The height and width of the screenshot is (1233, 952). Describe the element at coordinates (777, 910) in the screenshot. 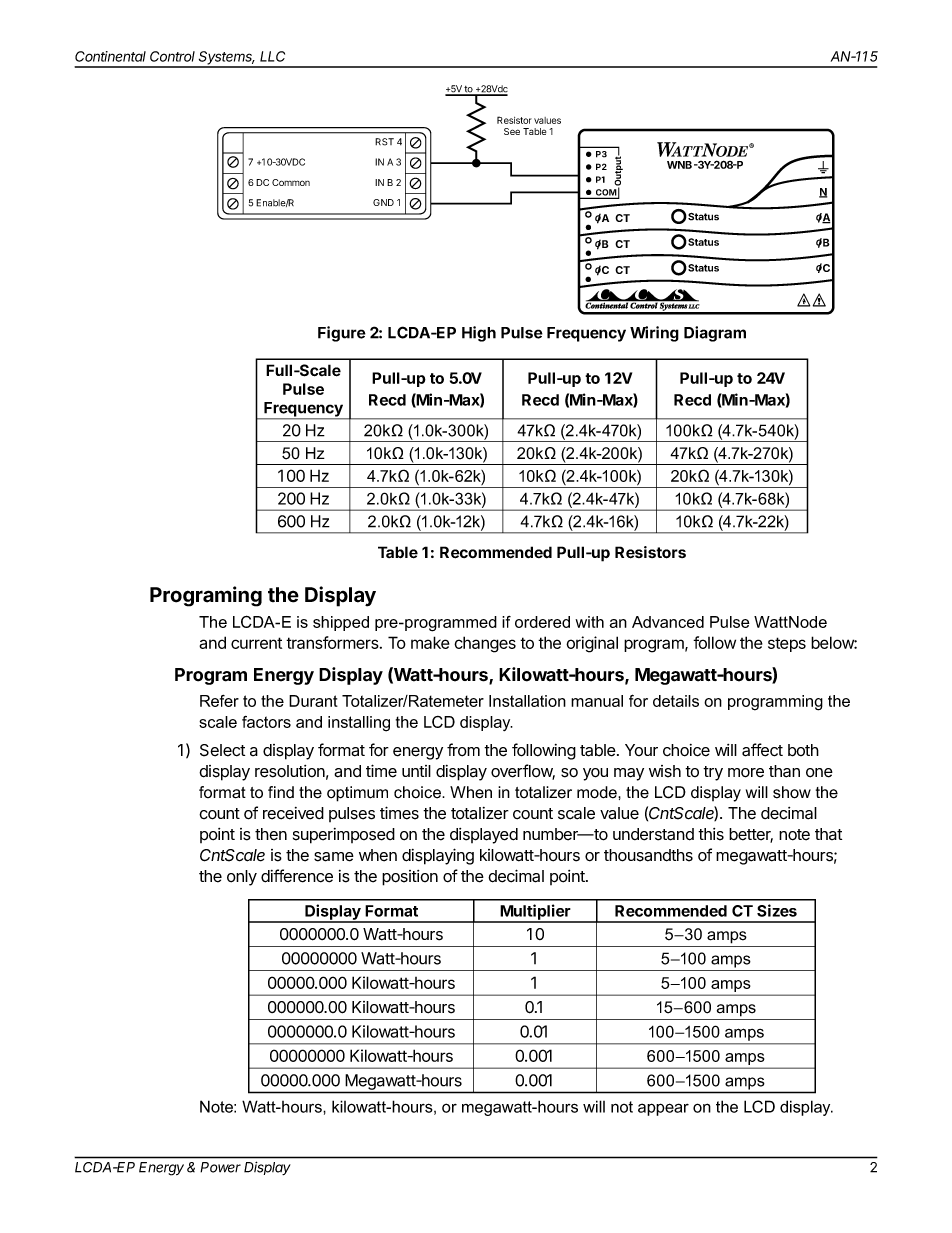

I see `Sizes` at that location.
